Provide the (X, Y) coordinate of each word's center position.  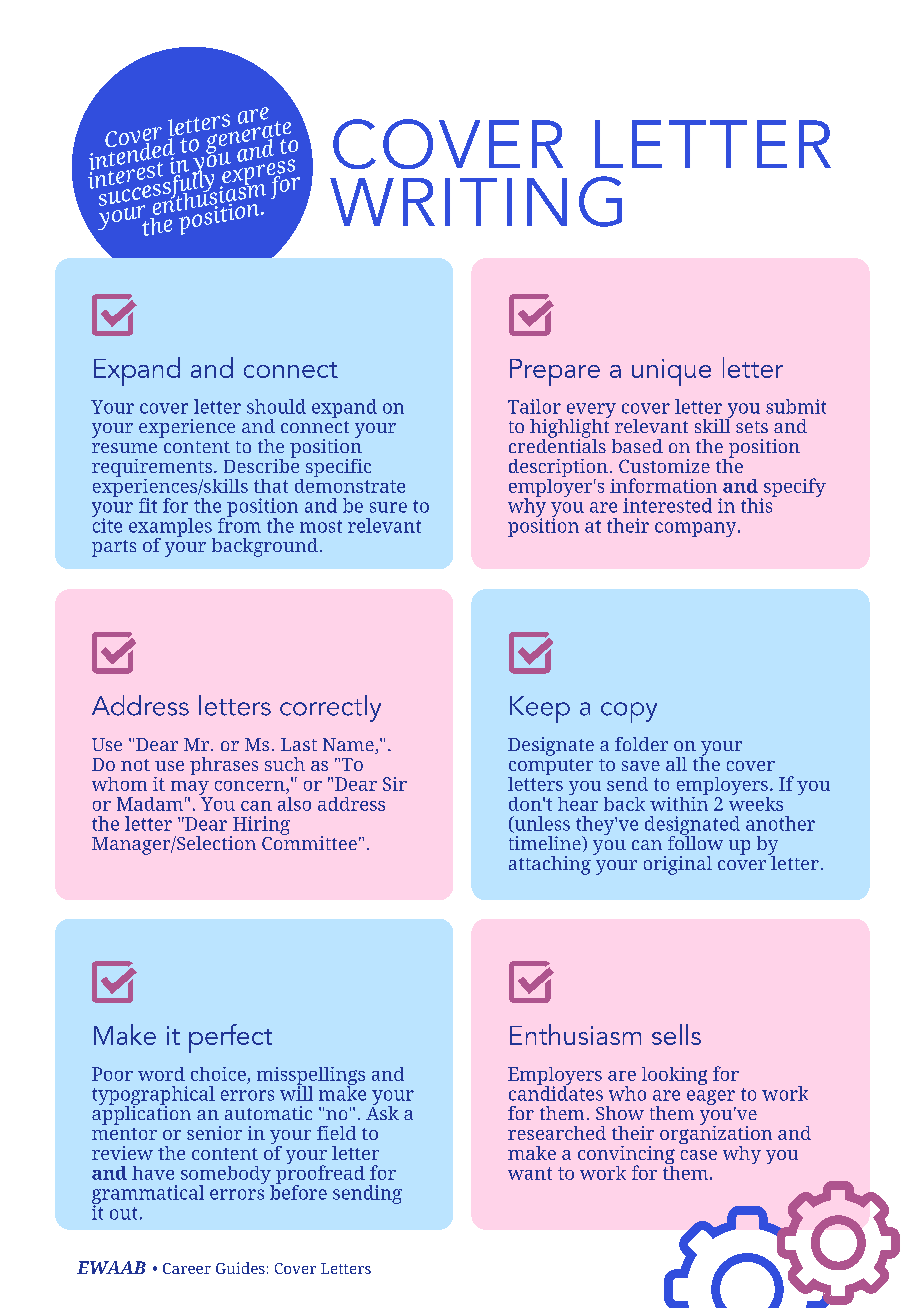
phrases (224, 766)
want (530, 1173)
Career (187, 1268)
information (663, 485)
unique (671, 372)
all (676, 764)
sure (388, 507)
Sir (395, 784)
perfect (230, 1038)
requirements (153, 469)
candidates (556, 1092)
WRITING (476, 201)
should (276, 406)
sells (676, 1034)
